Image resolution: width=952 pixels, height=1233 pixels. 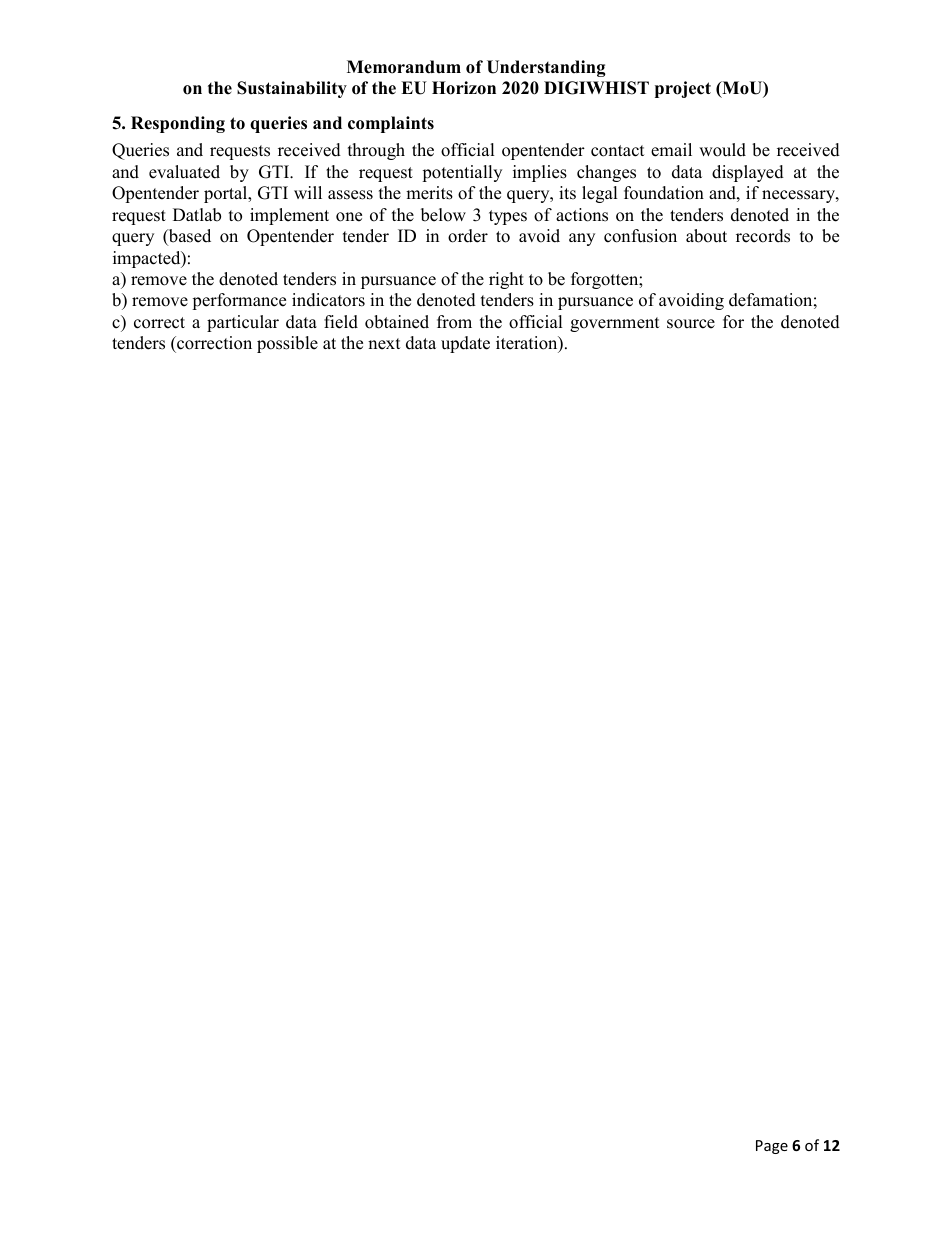 What do you see at coordinates (243, 323) in the document?
I see `particular` at bounding box center [243, 323].
